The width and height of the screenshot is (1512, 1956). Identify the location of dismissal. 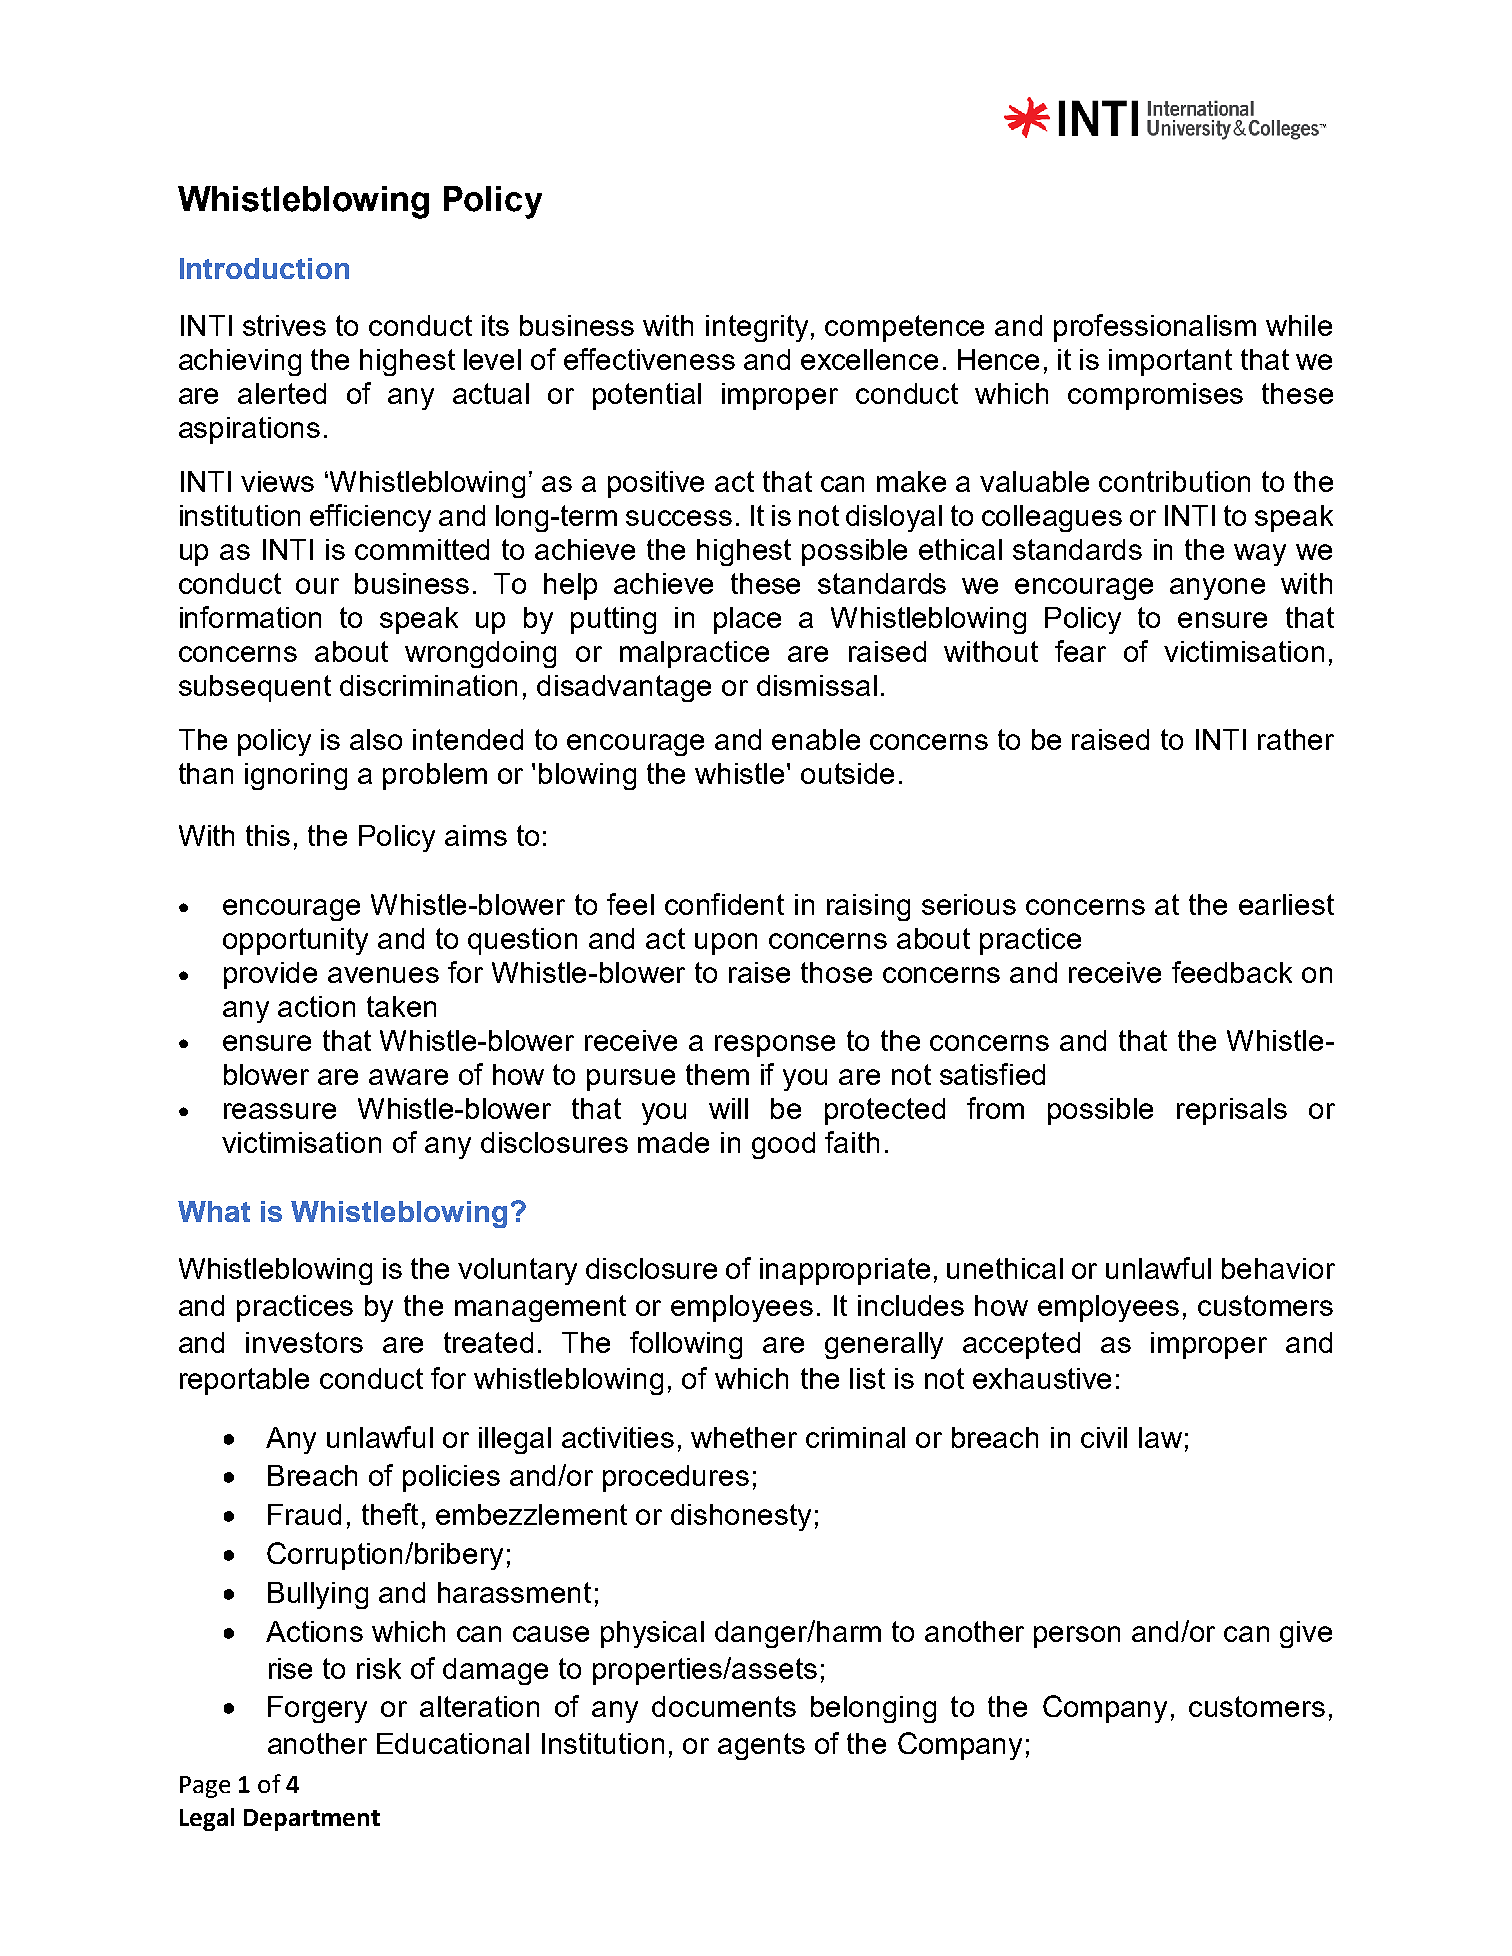
(817, 685).
